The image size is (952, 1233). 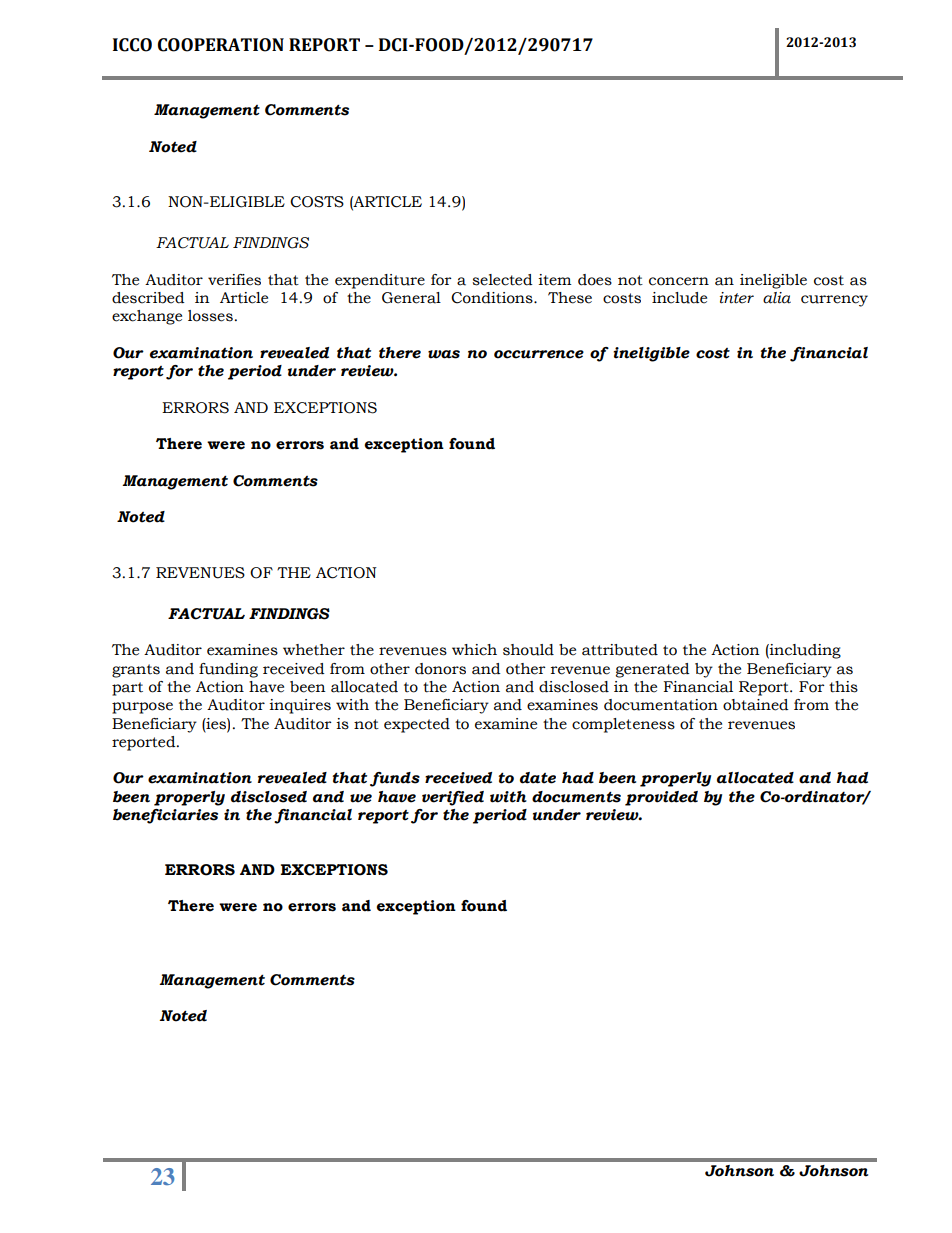 I want to click on selected, so click(x=502, y=280).
